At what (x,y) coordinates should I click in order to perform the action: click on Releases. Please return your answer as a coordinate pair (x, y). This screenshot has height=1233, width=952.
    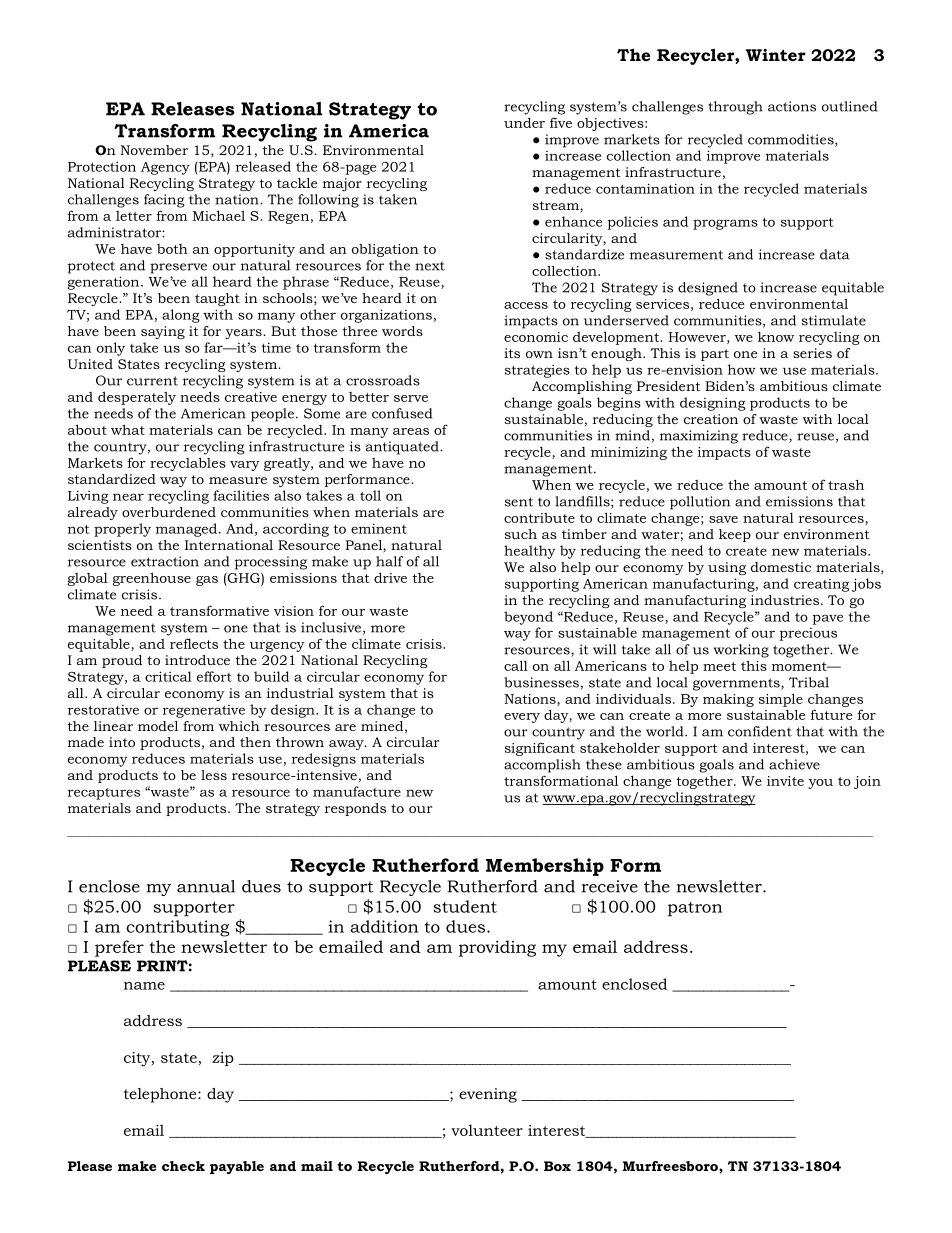
    Looking at the image, I should click on (193, 109).
